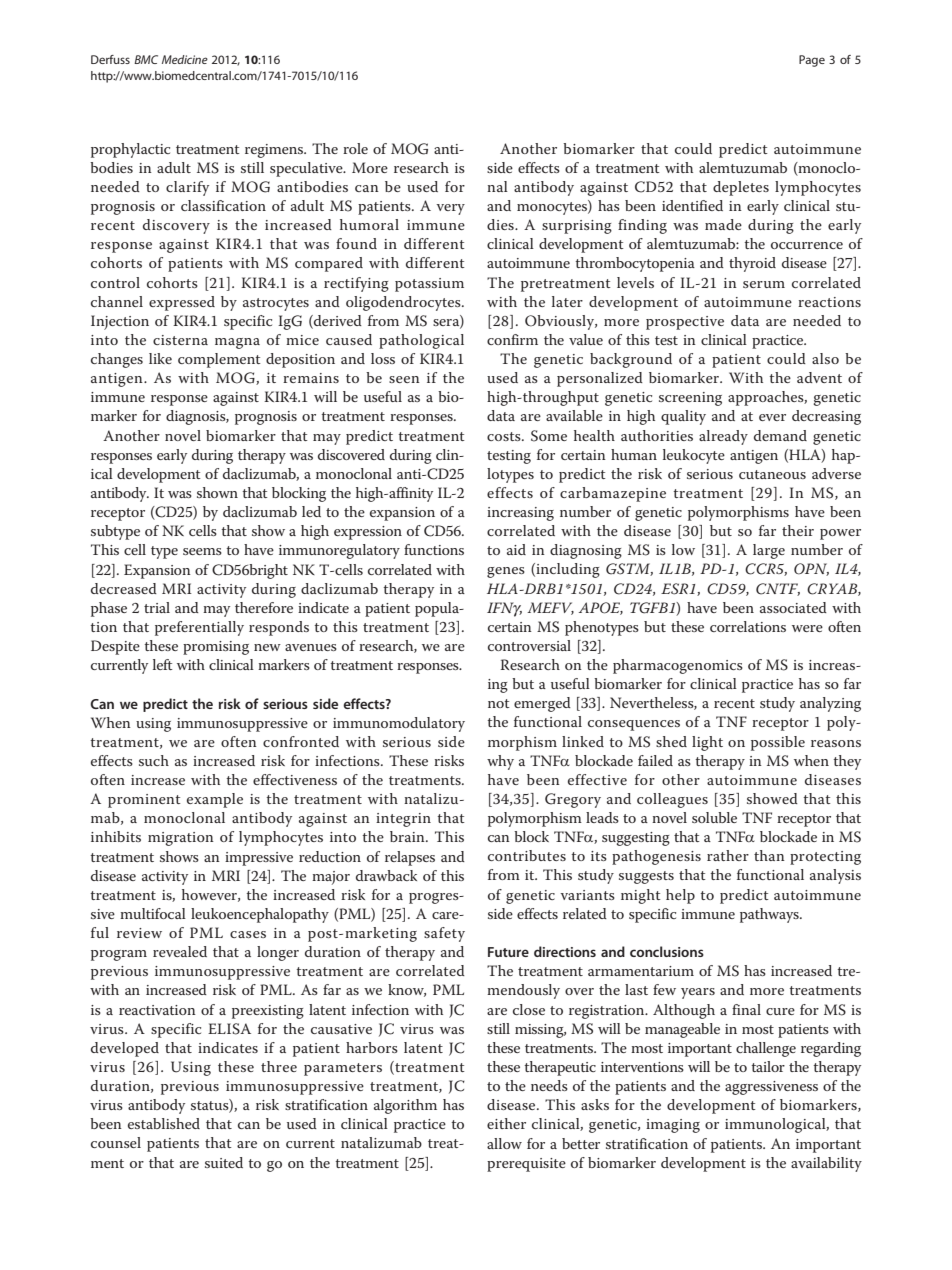  I want to click on suited, so click(224, 1162).
